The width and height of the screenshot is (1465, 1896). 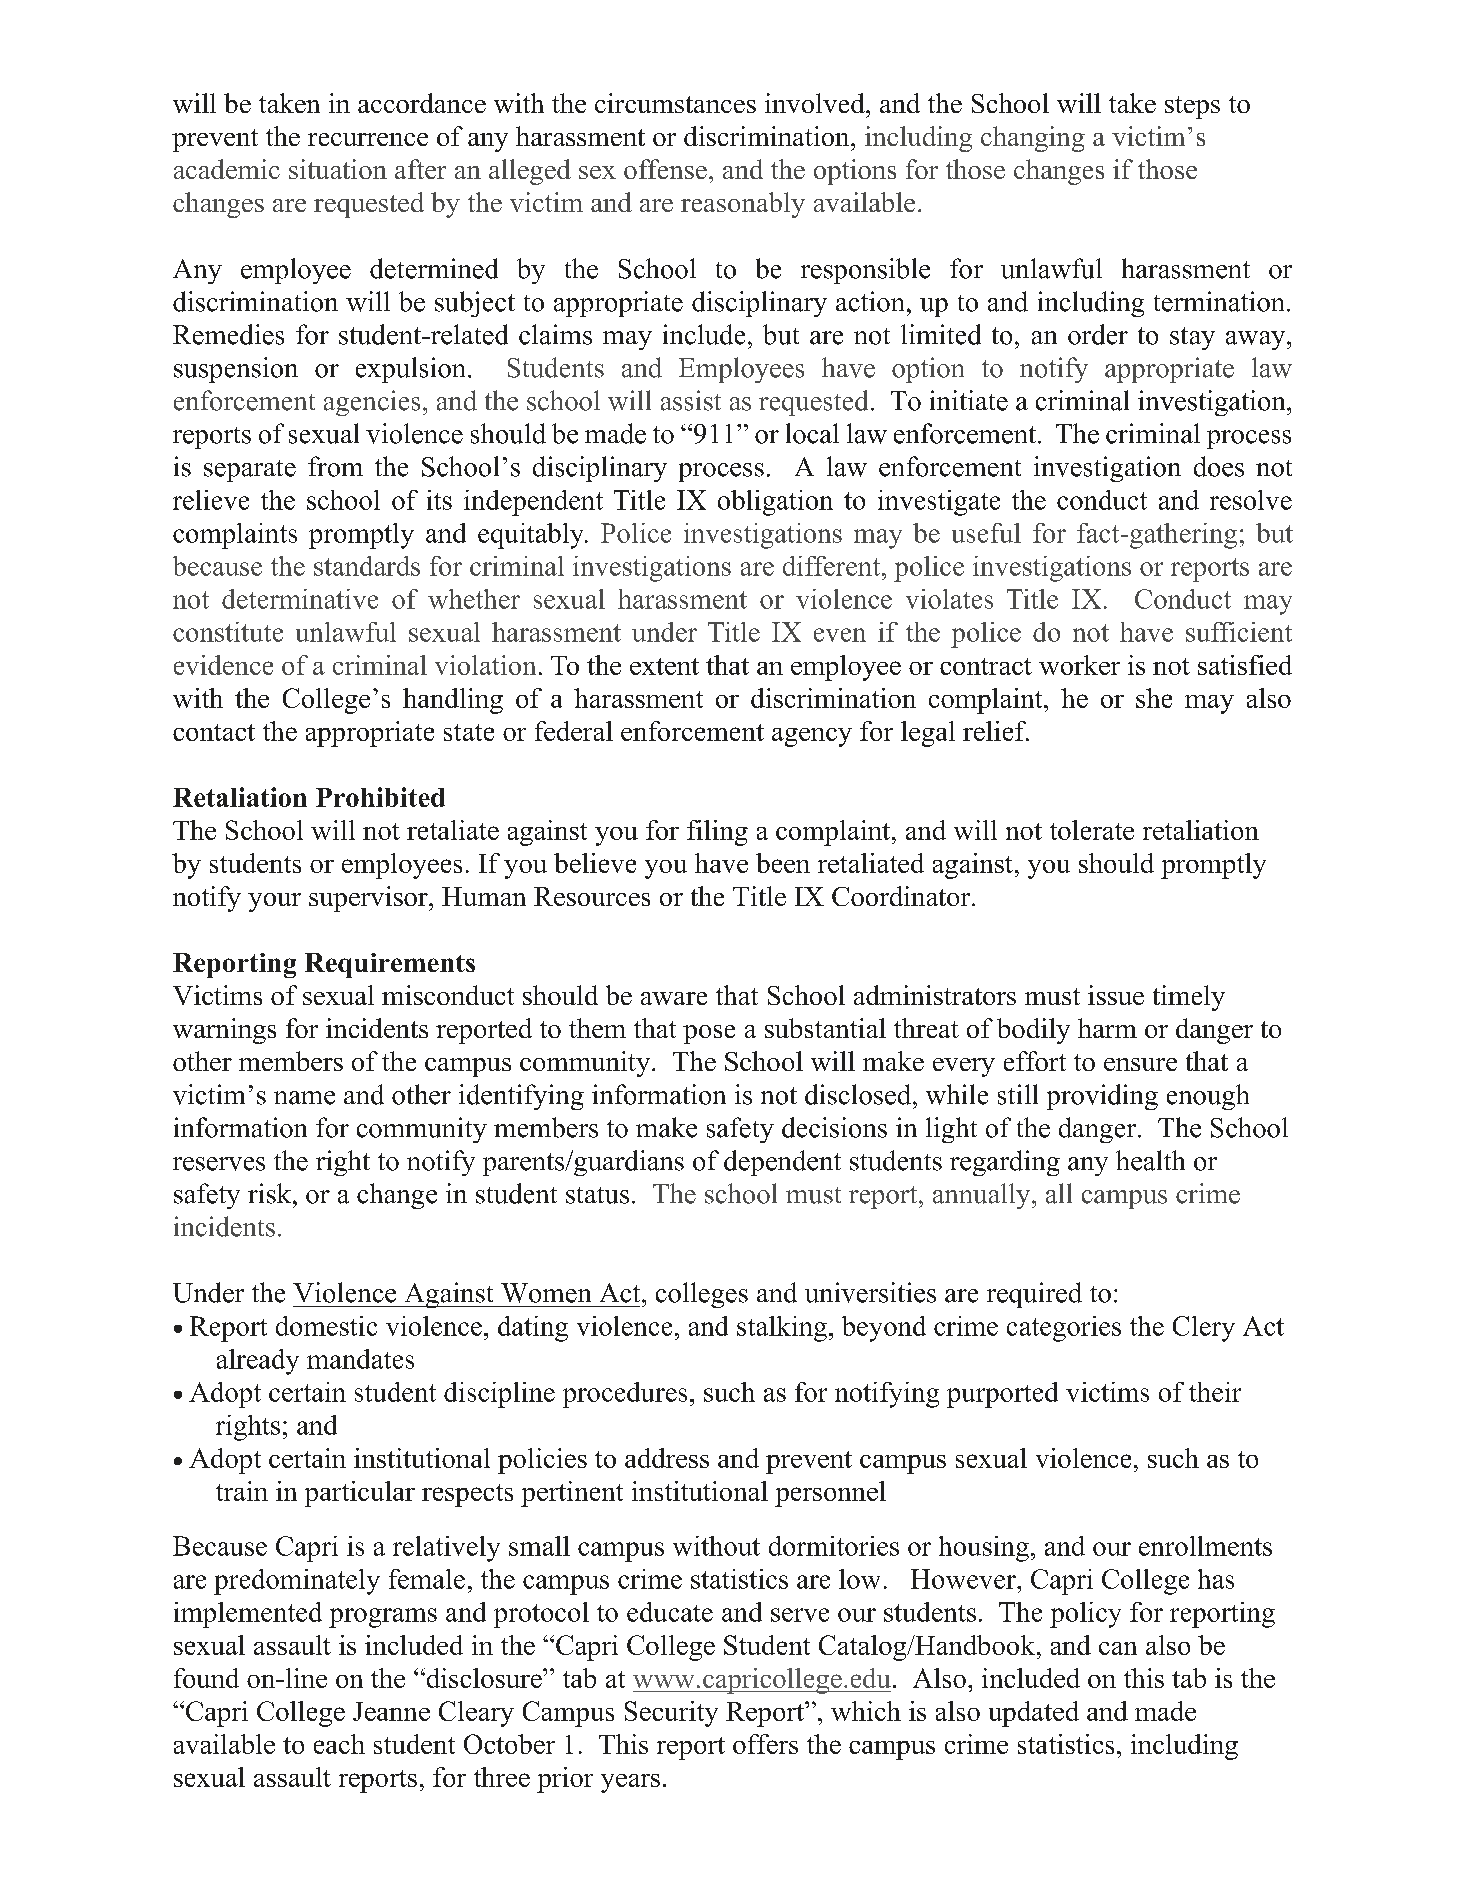 I want to click on Requirements, so click(x=390, y=965).
